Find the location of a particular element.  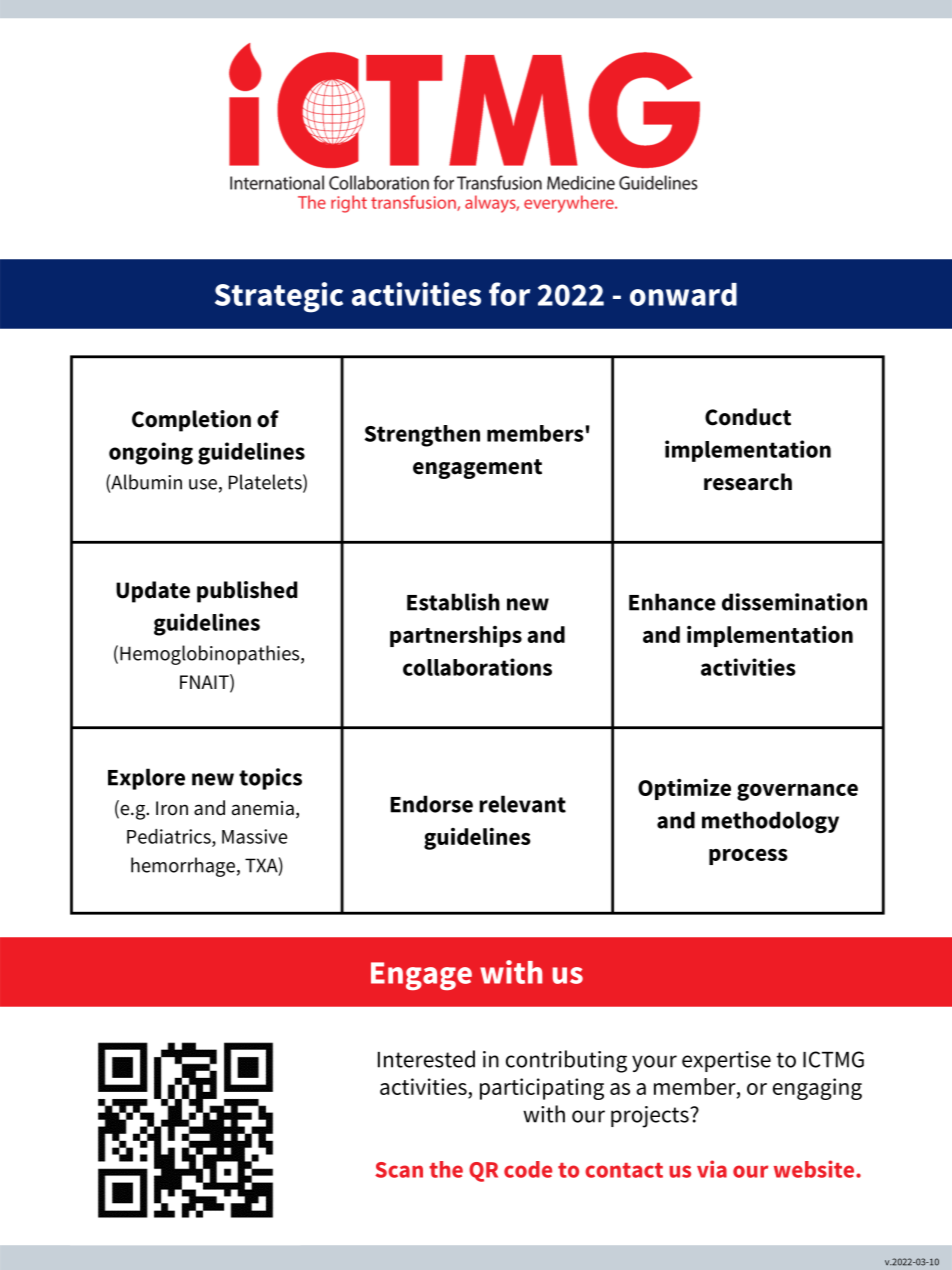

code is located at coordinates (528, 1169).
